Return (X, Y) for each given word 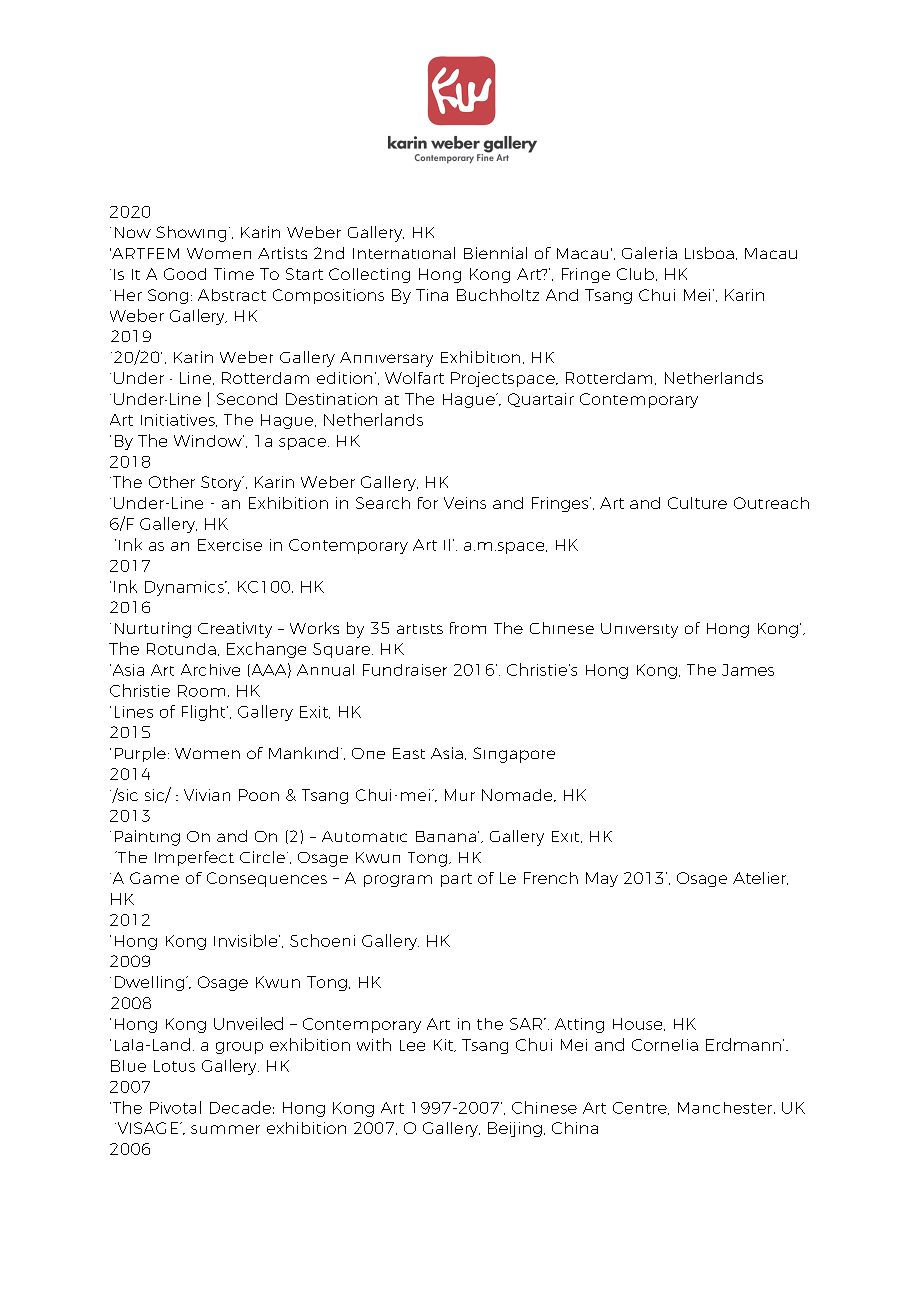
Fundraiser (405, 670)
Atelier (760, 878)
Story (222, 483)
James (748, 670)
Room (201, 691)
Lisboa (709, 253)
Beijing (515, 1129)
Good (185, 274)
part (456, 880)
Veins (465, 503)
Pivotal (175, 1107)
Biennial (495, 253)
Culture (697, 503)
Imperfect (194, 858)
